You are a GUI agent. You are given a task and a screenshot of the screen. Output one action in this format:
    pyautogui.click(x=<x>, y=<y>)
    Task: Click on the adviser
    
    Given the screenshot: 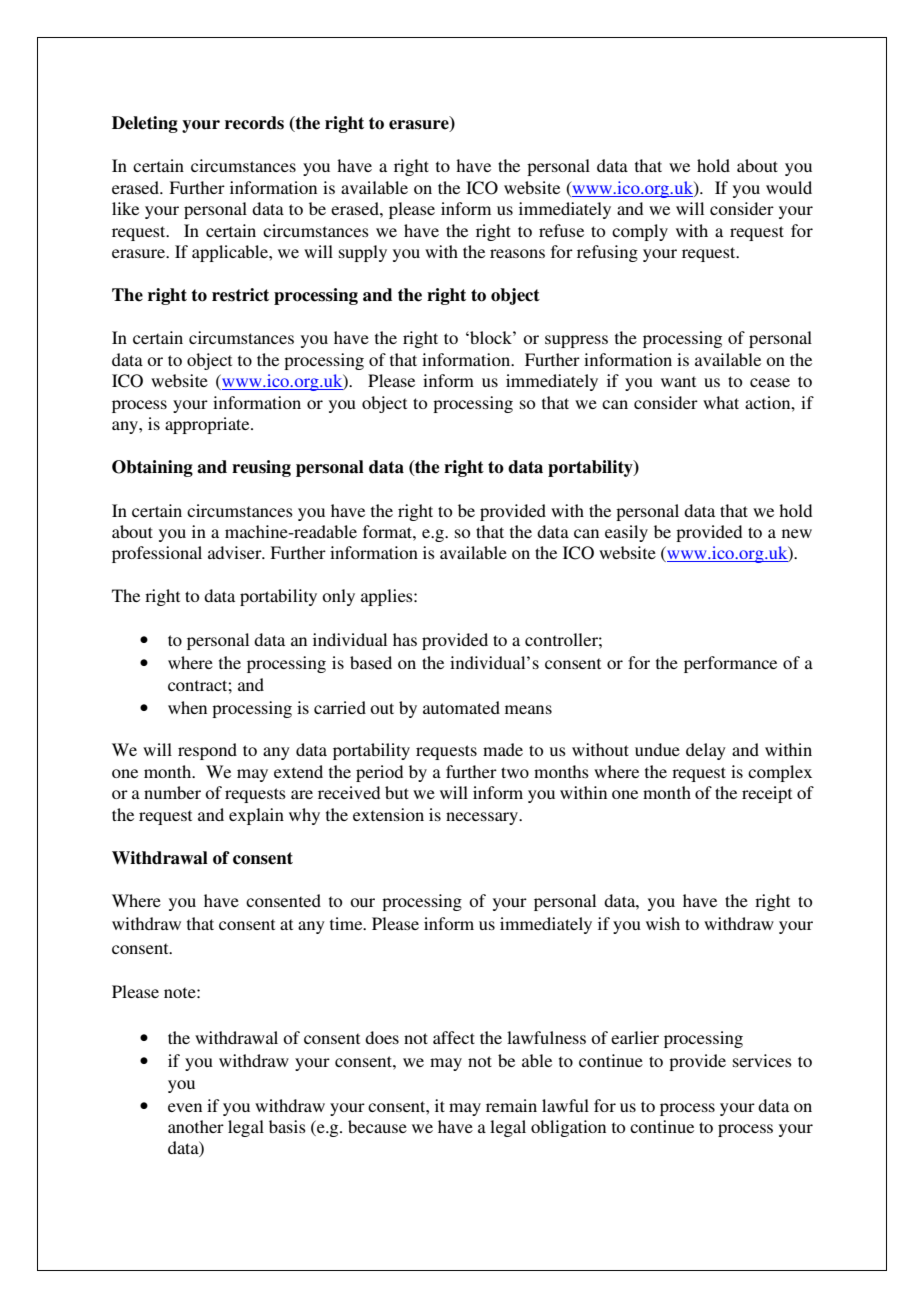 What is the action you would take?
    pyautogui.click(x=236, y=552)
